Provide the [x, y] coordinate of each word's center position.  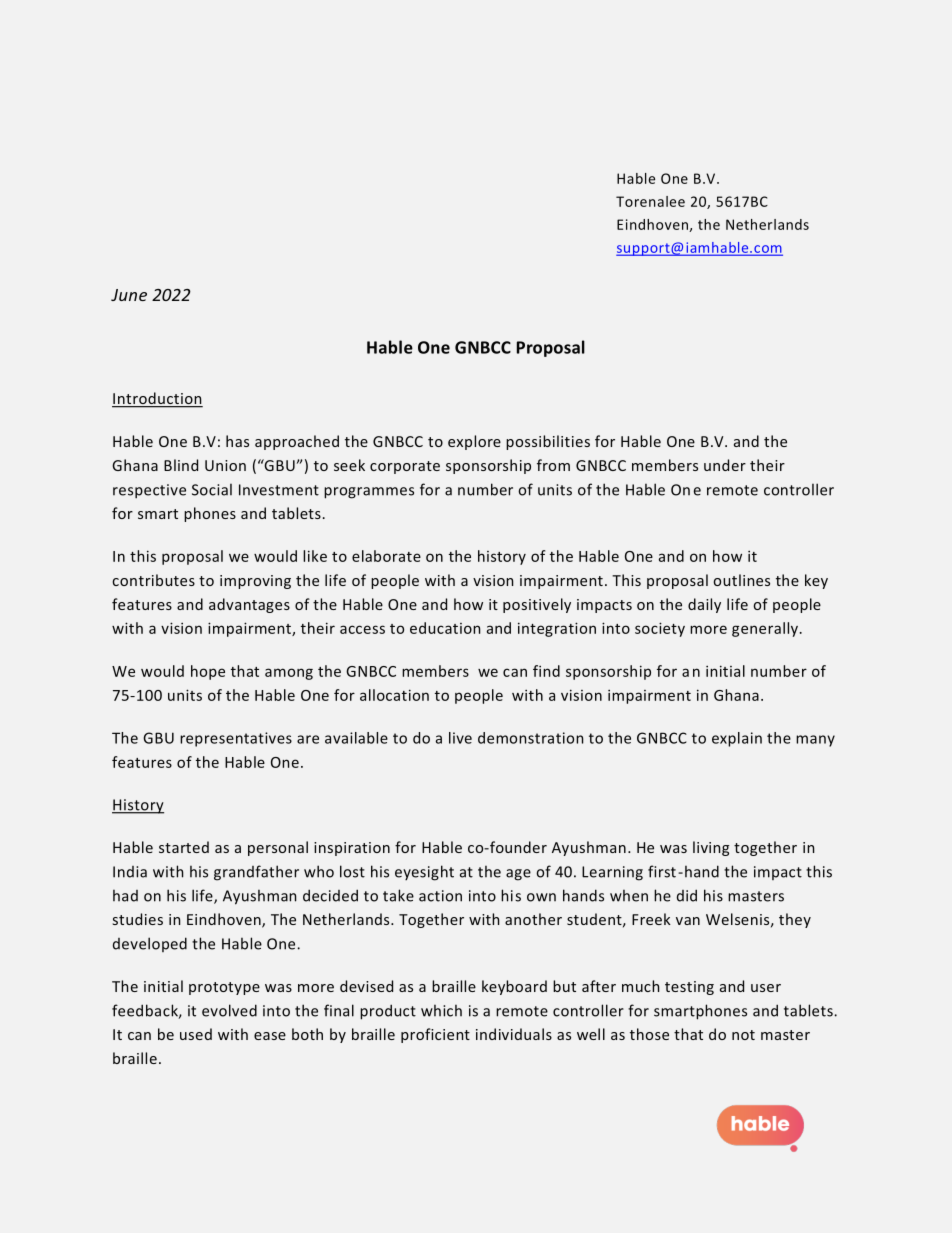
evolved [229, 1010]
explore [474, 442]
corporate [405, 467]
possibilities [548, 442]
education [445, 628]
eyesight [424, 873]
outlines [742, 580]
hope [208, 672]
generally [765, 629]
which [441, 1011]
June [129, 295]
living [711, 848]
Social [212, 490]
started [184, 847]
